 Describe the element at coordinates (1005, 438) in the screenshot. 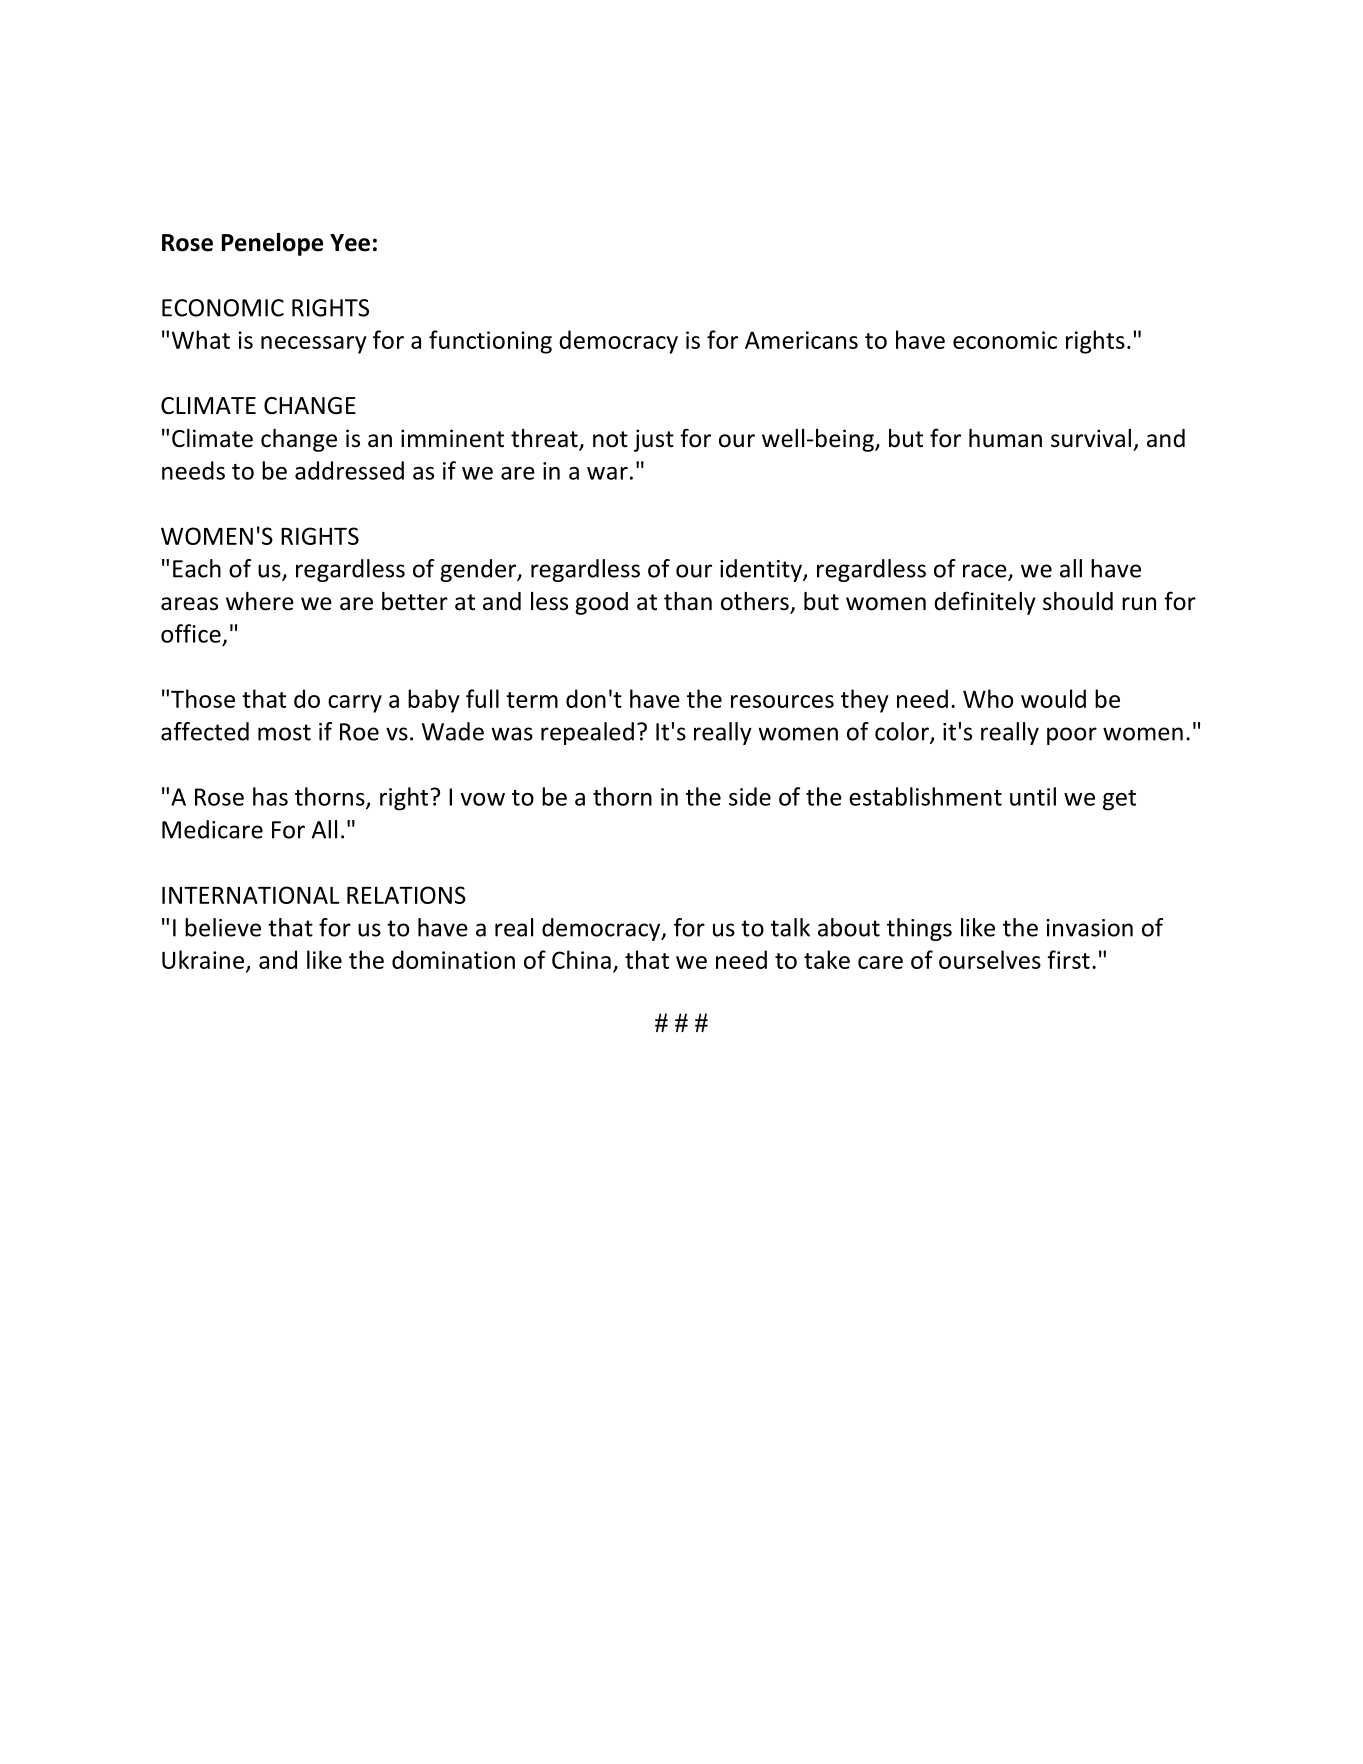

I see `human` at that location.
